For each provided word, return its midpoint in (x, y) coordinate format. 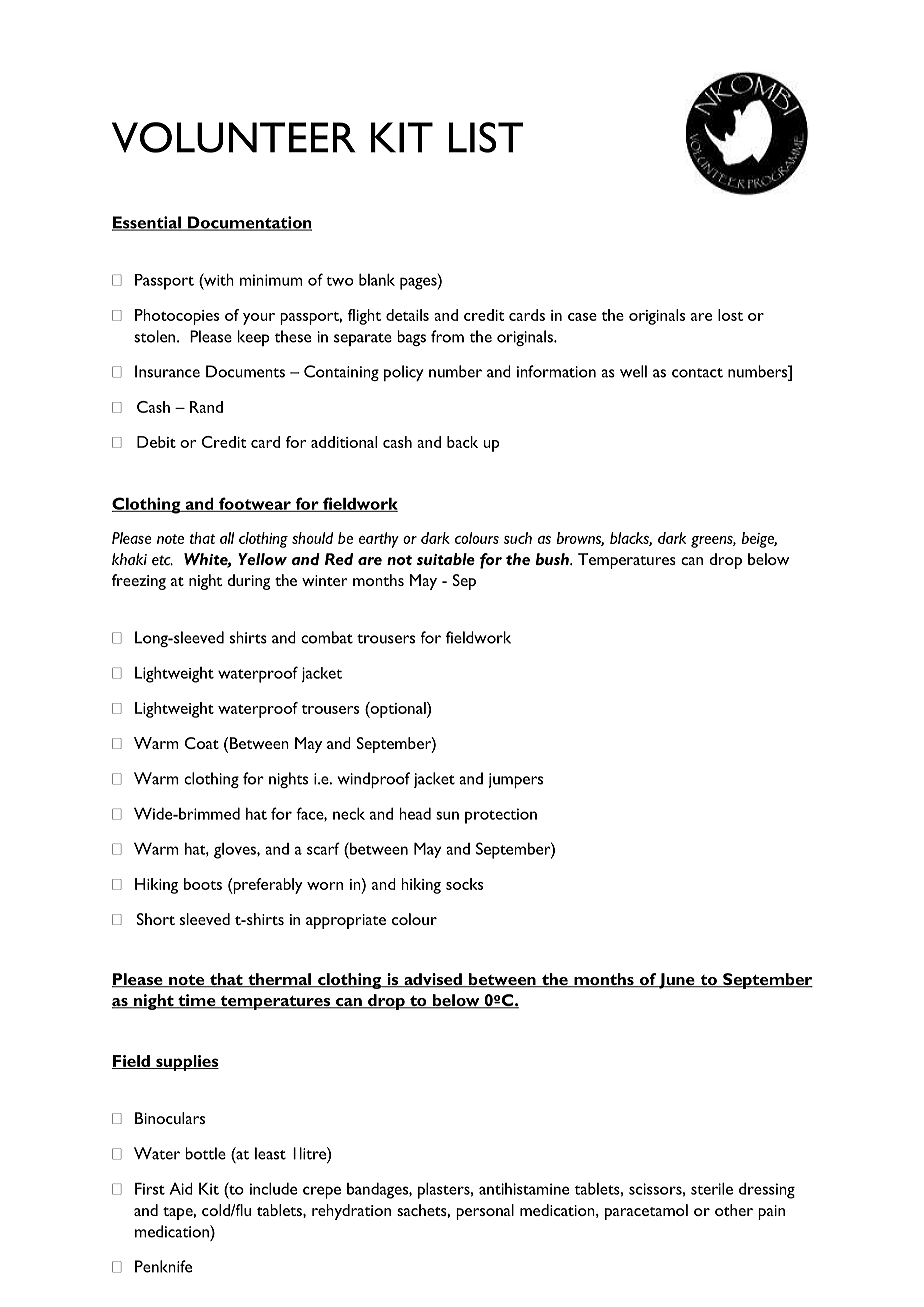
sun (447, 815)
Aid (181, 1188)
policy (403, 373)
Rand (206, 407)
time (197, 1001)
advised (433, 980)
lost (730, 315)
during (248, 582)
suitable (446, 559)
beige (759, 540)
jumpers (515, 780)
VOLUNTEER (233, 137)
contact (697, 373)
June (677, 981)
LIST (486, 137)
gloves (236, 851)
